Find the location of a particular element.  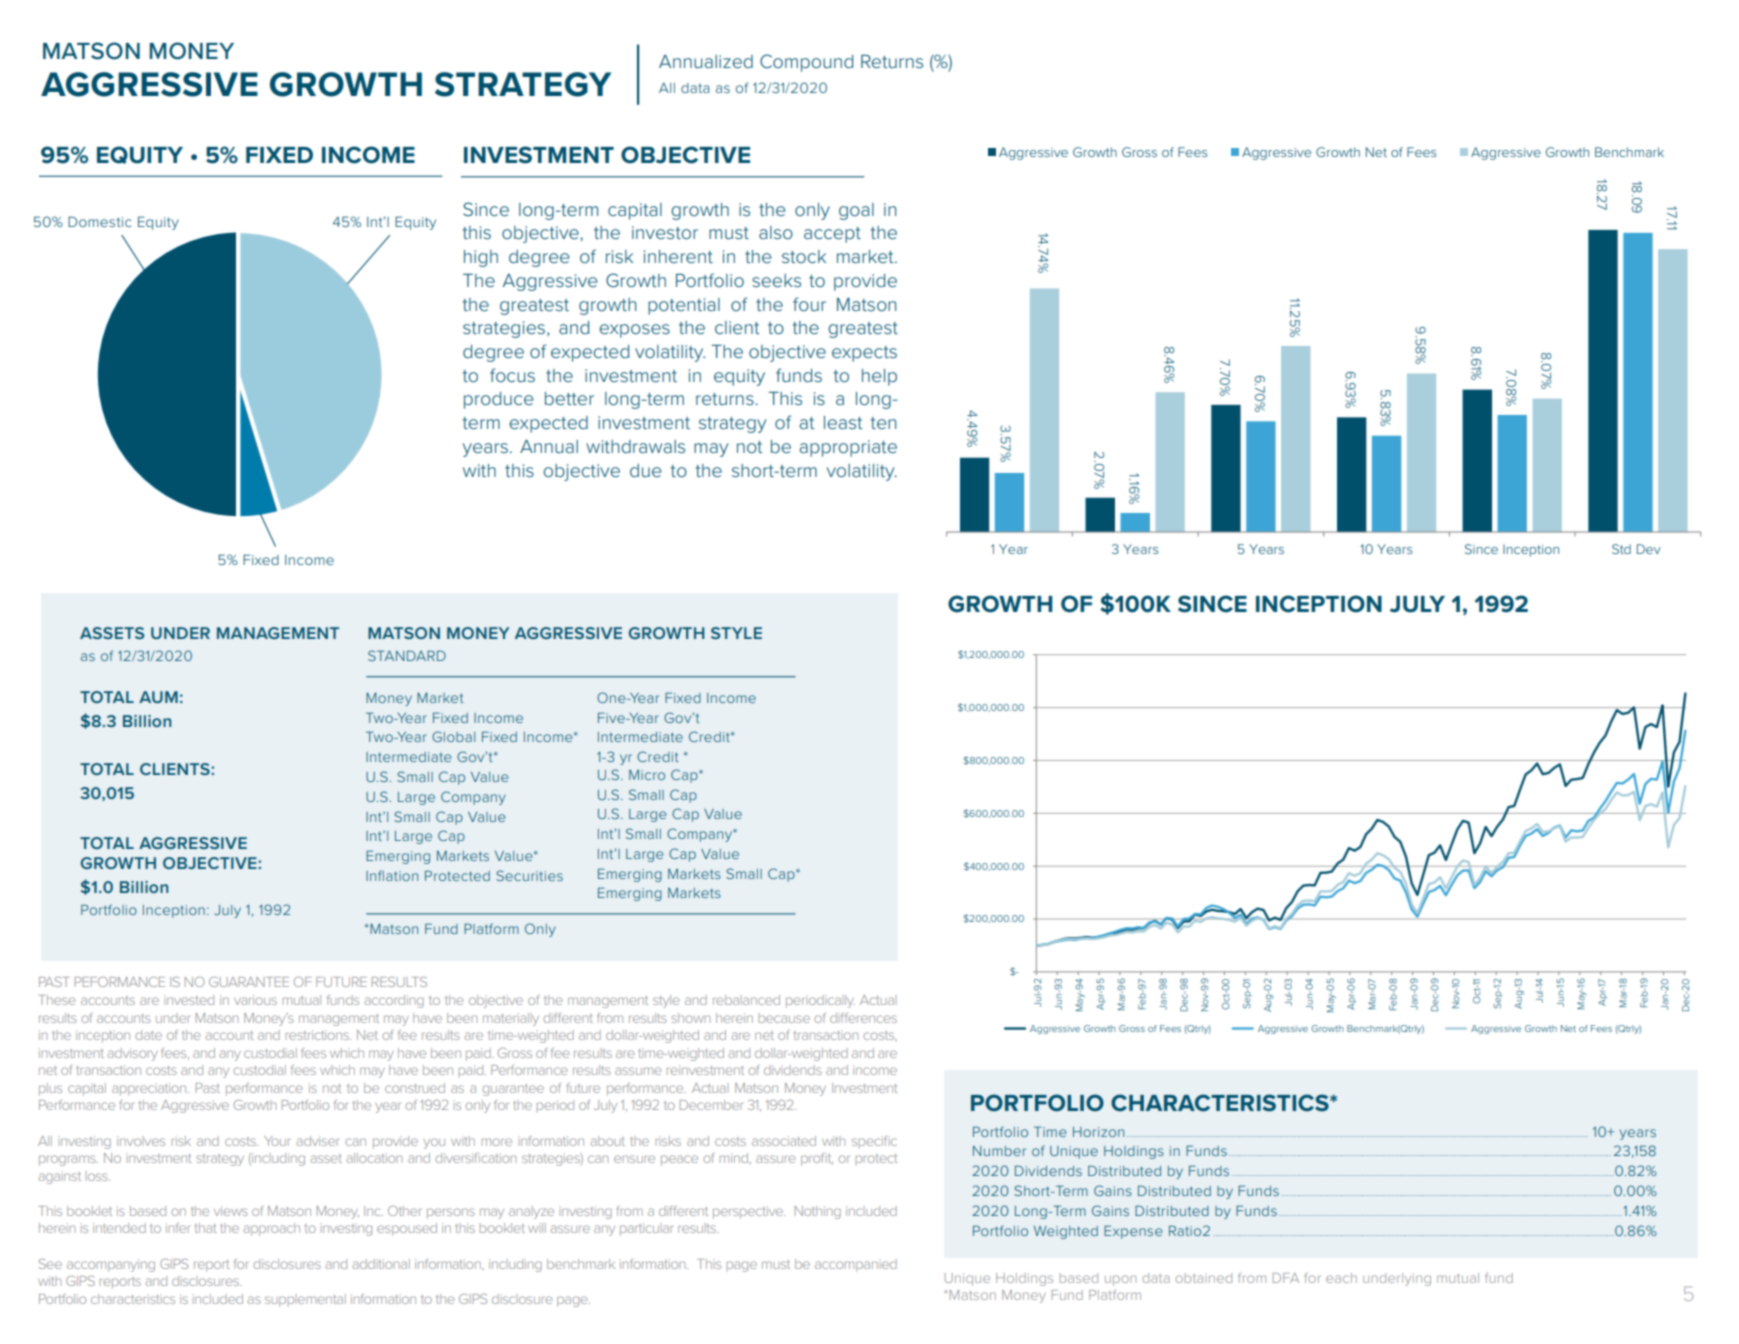

Std is located at coordinates (1621, 549).
